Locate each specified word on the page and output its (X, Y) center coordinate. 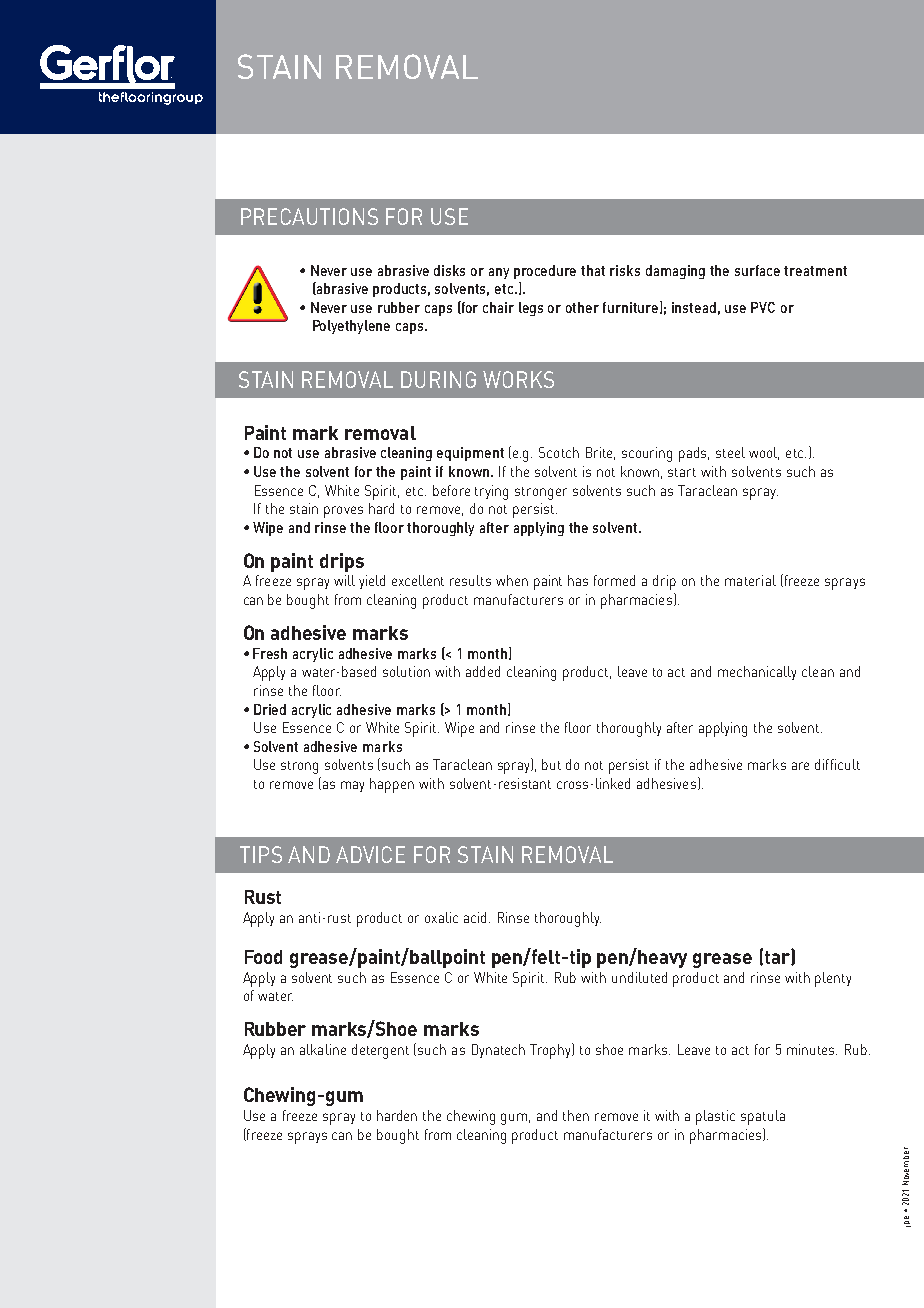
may (352, 786)
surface (757, 270)
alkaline (323, 1049)
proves (343, 512)
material (750, 580)
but (551, 764)
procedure (545, 272)
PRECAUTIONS (309, 216)
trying (491, 492)
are (800, 766)
